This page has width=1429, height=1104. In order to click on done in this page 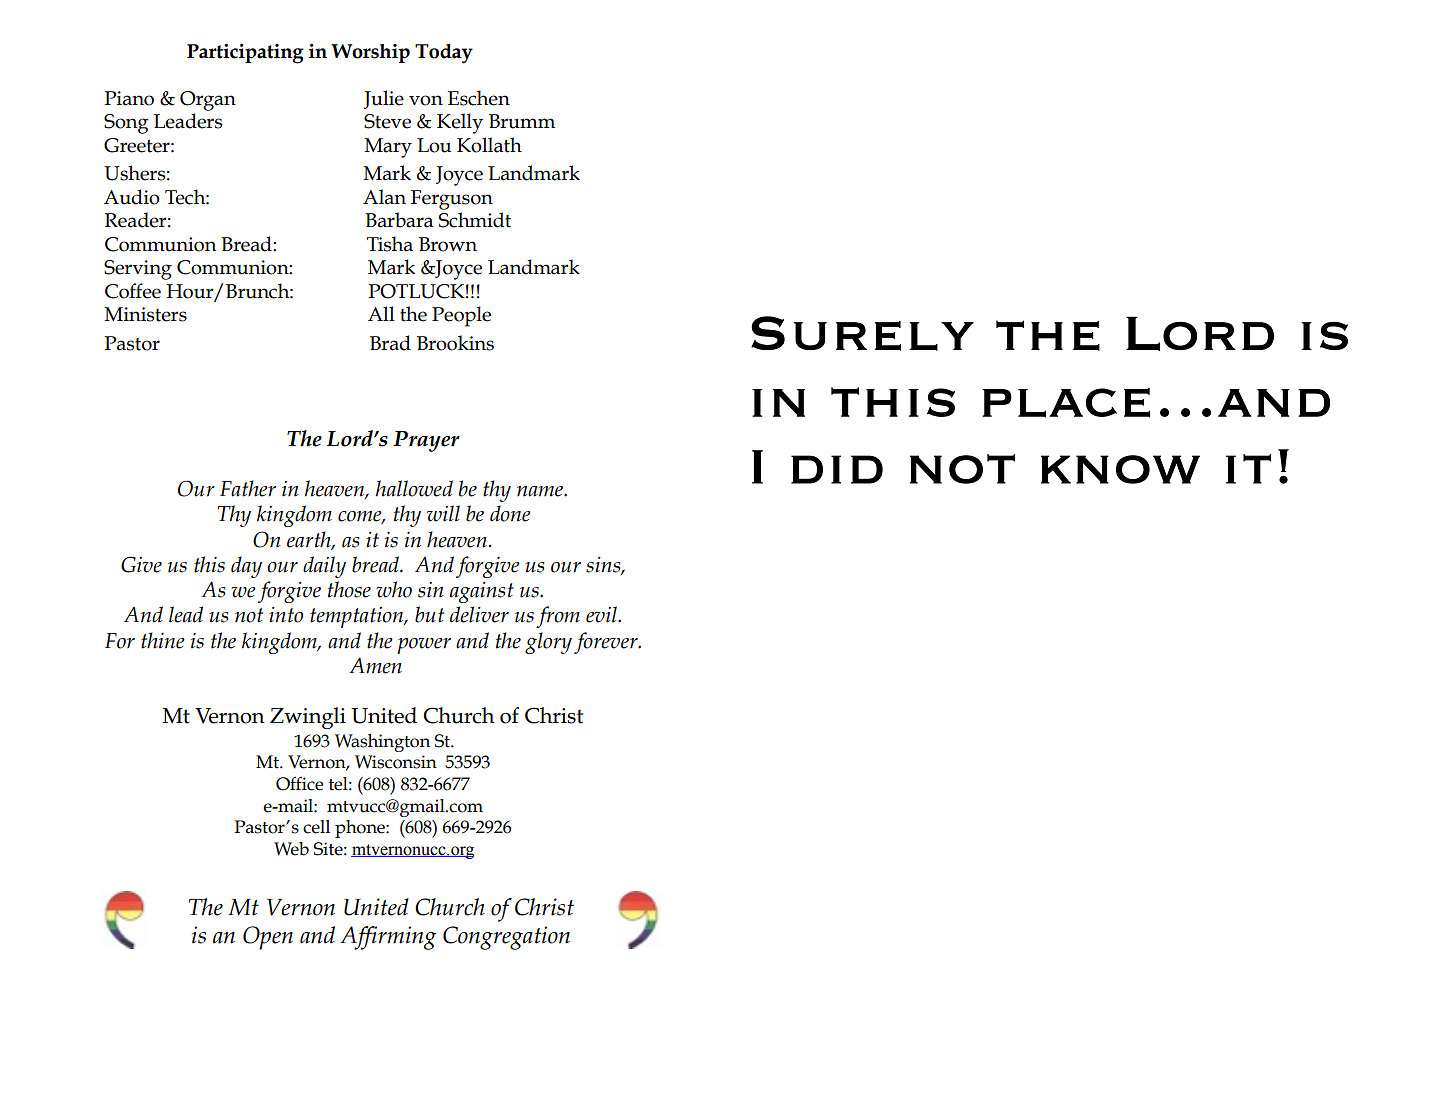, I will do `click(510, 513)`.
